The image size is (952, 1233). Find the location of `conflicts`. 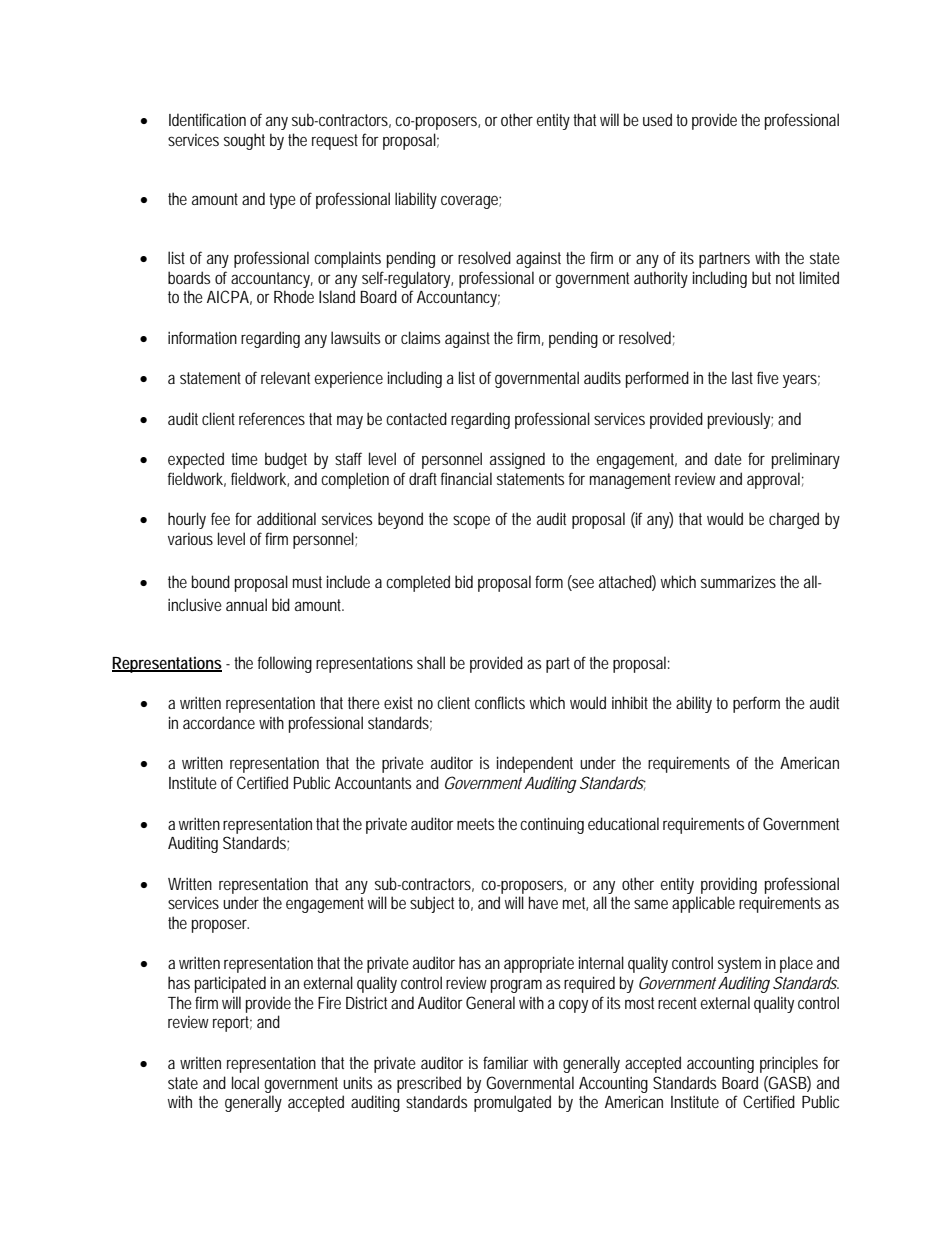

conflicts is located at coordinates (500, 702).
